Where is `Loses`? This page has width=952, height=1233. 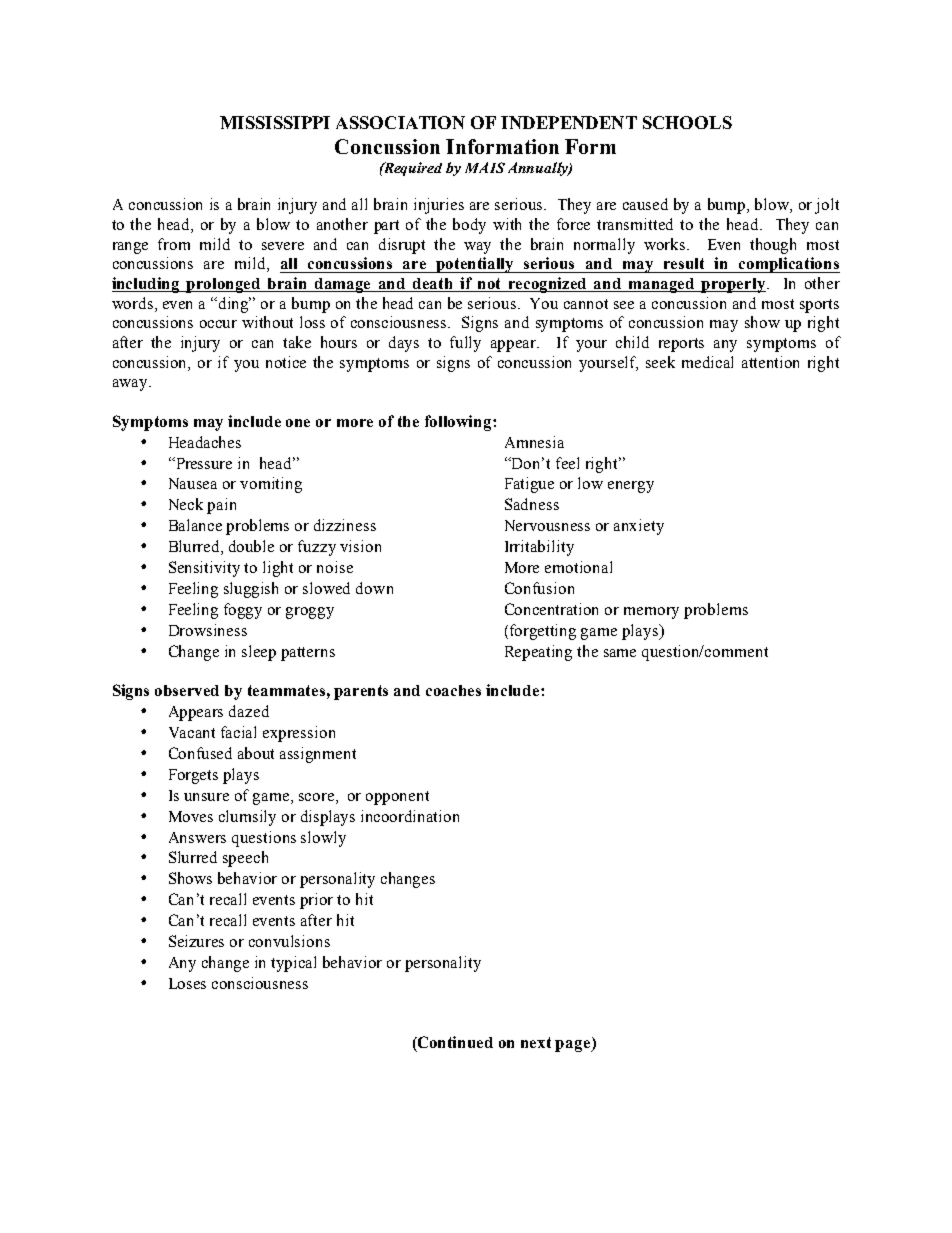 Loses is located at coordinates (187, 983).
